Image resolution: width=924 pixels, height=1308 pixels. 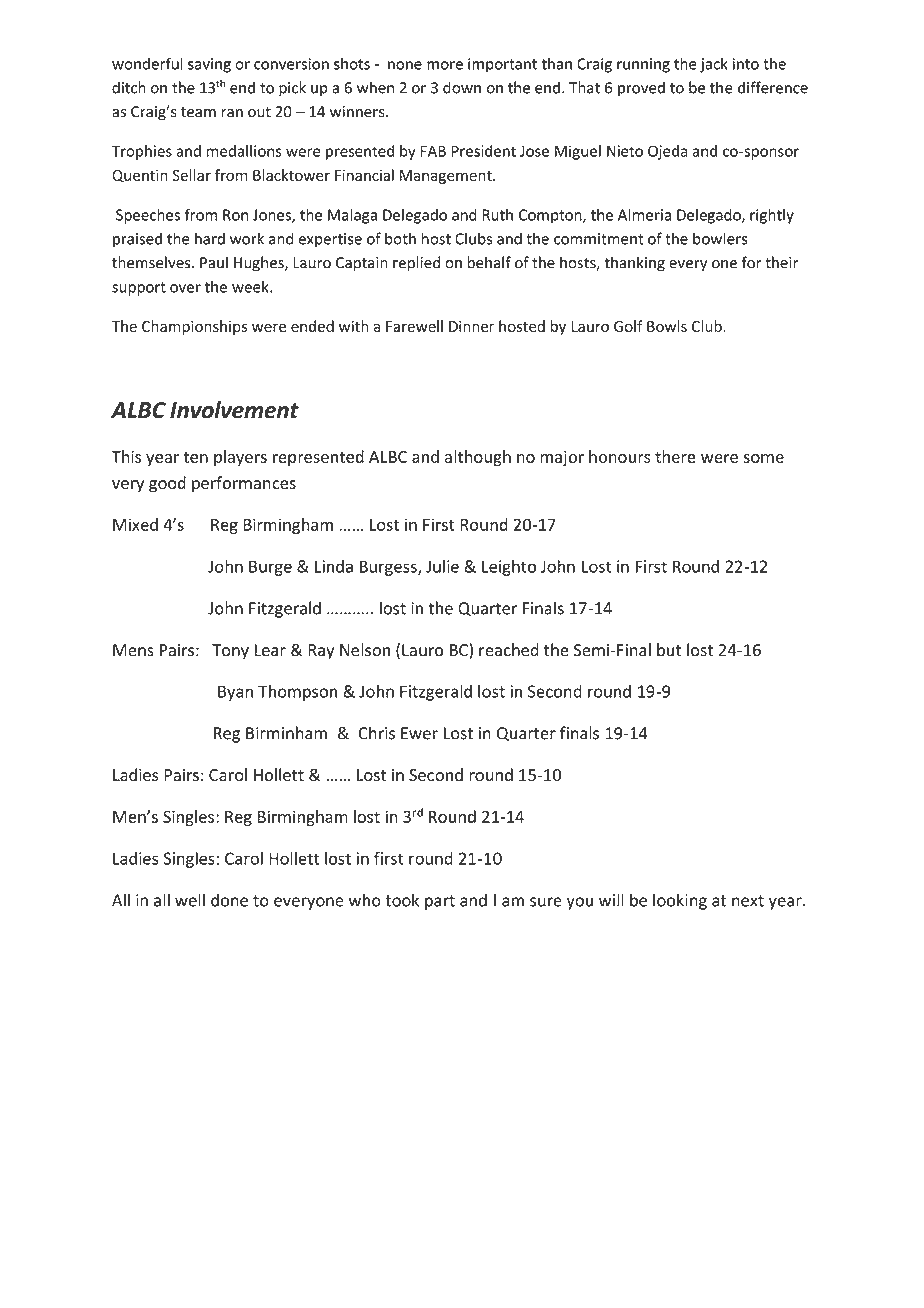 I want to click on reached, so click(x=509, y=650).
